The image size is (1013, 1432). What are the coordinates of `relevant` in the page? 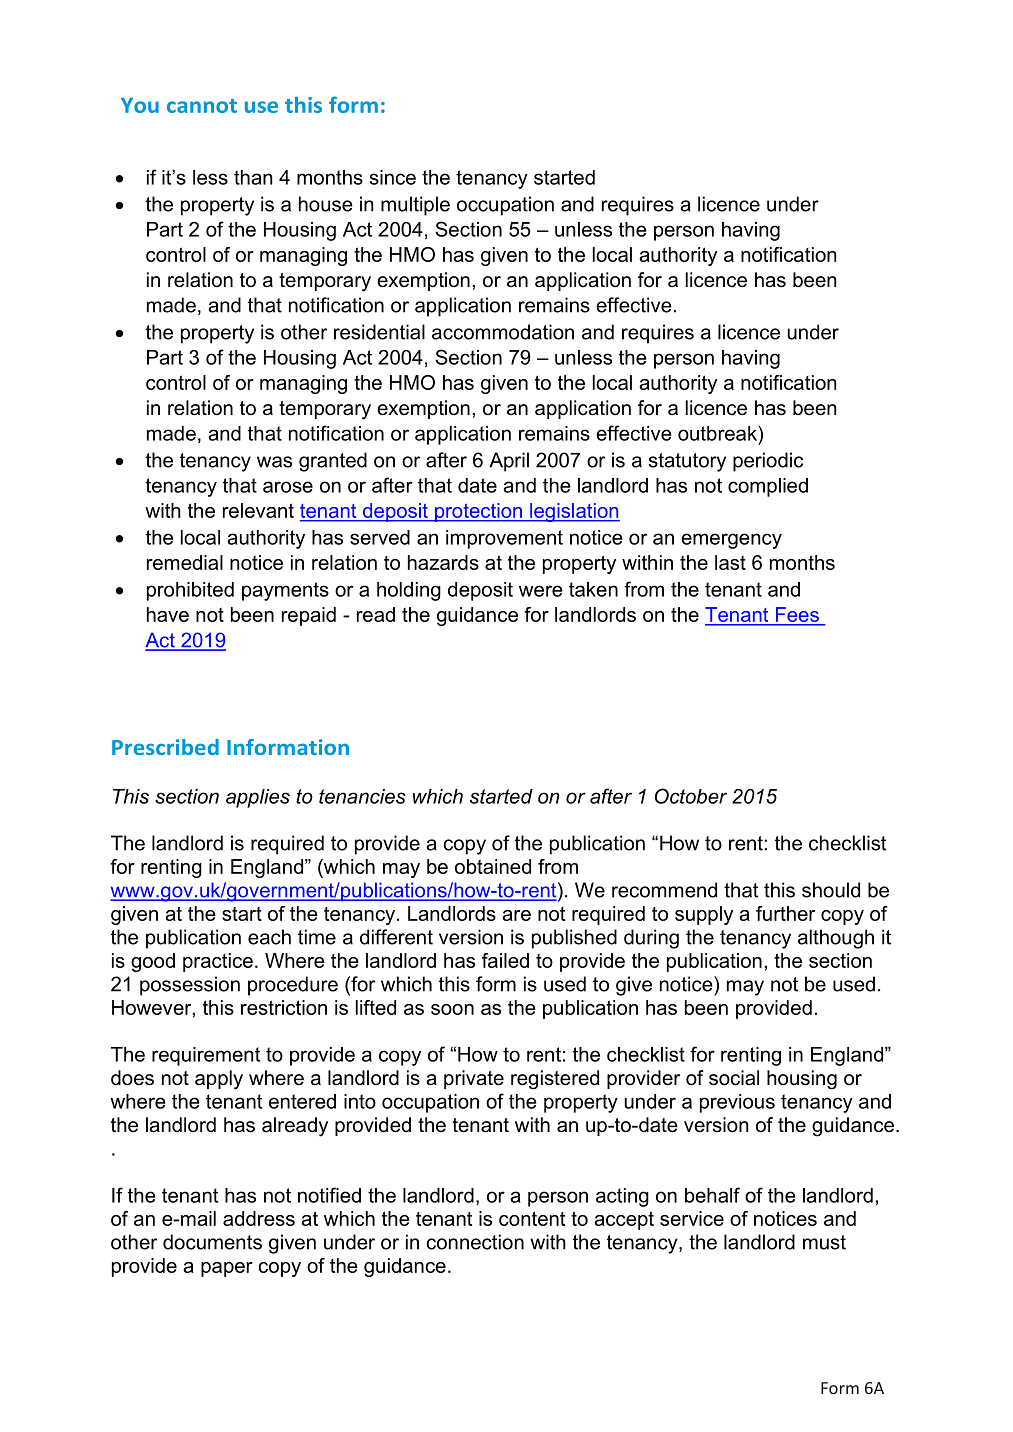 It's located at (258, 510).
